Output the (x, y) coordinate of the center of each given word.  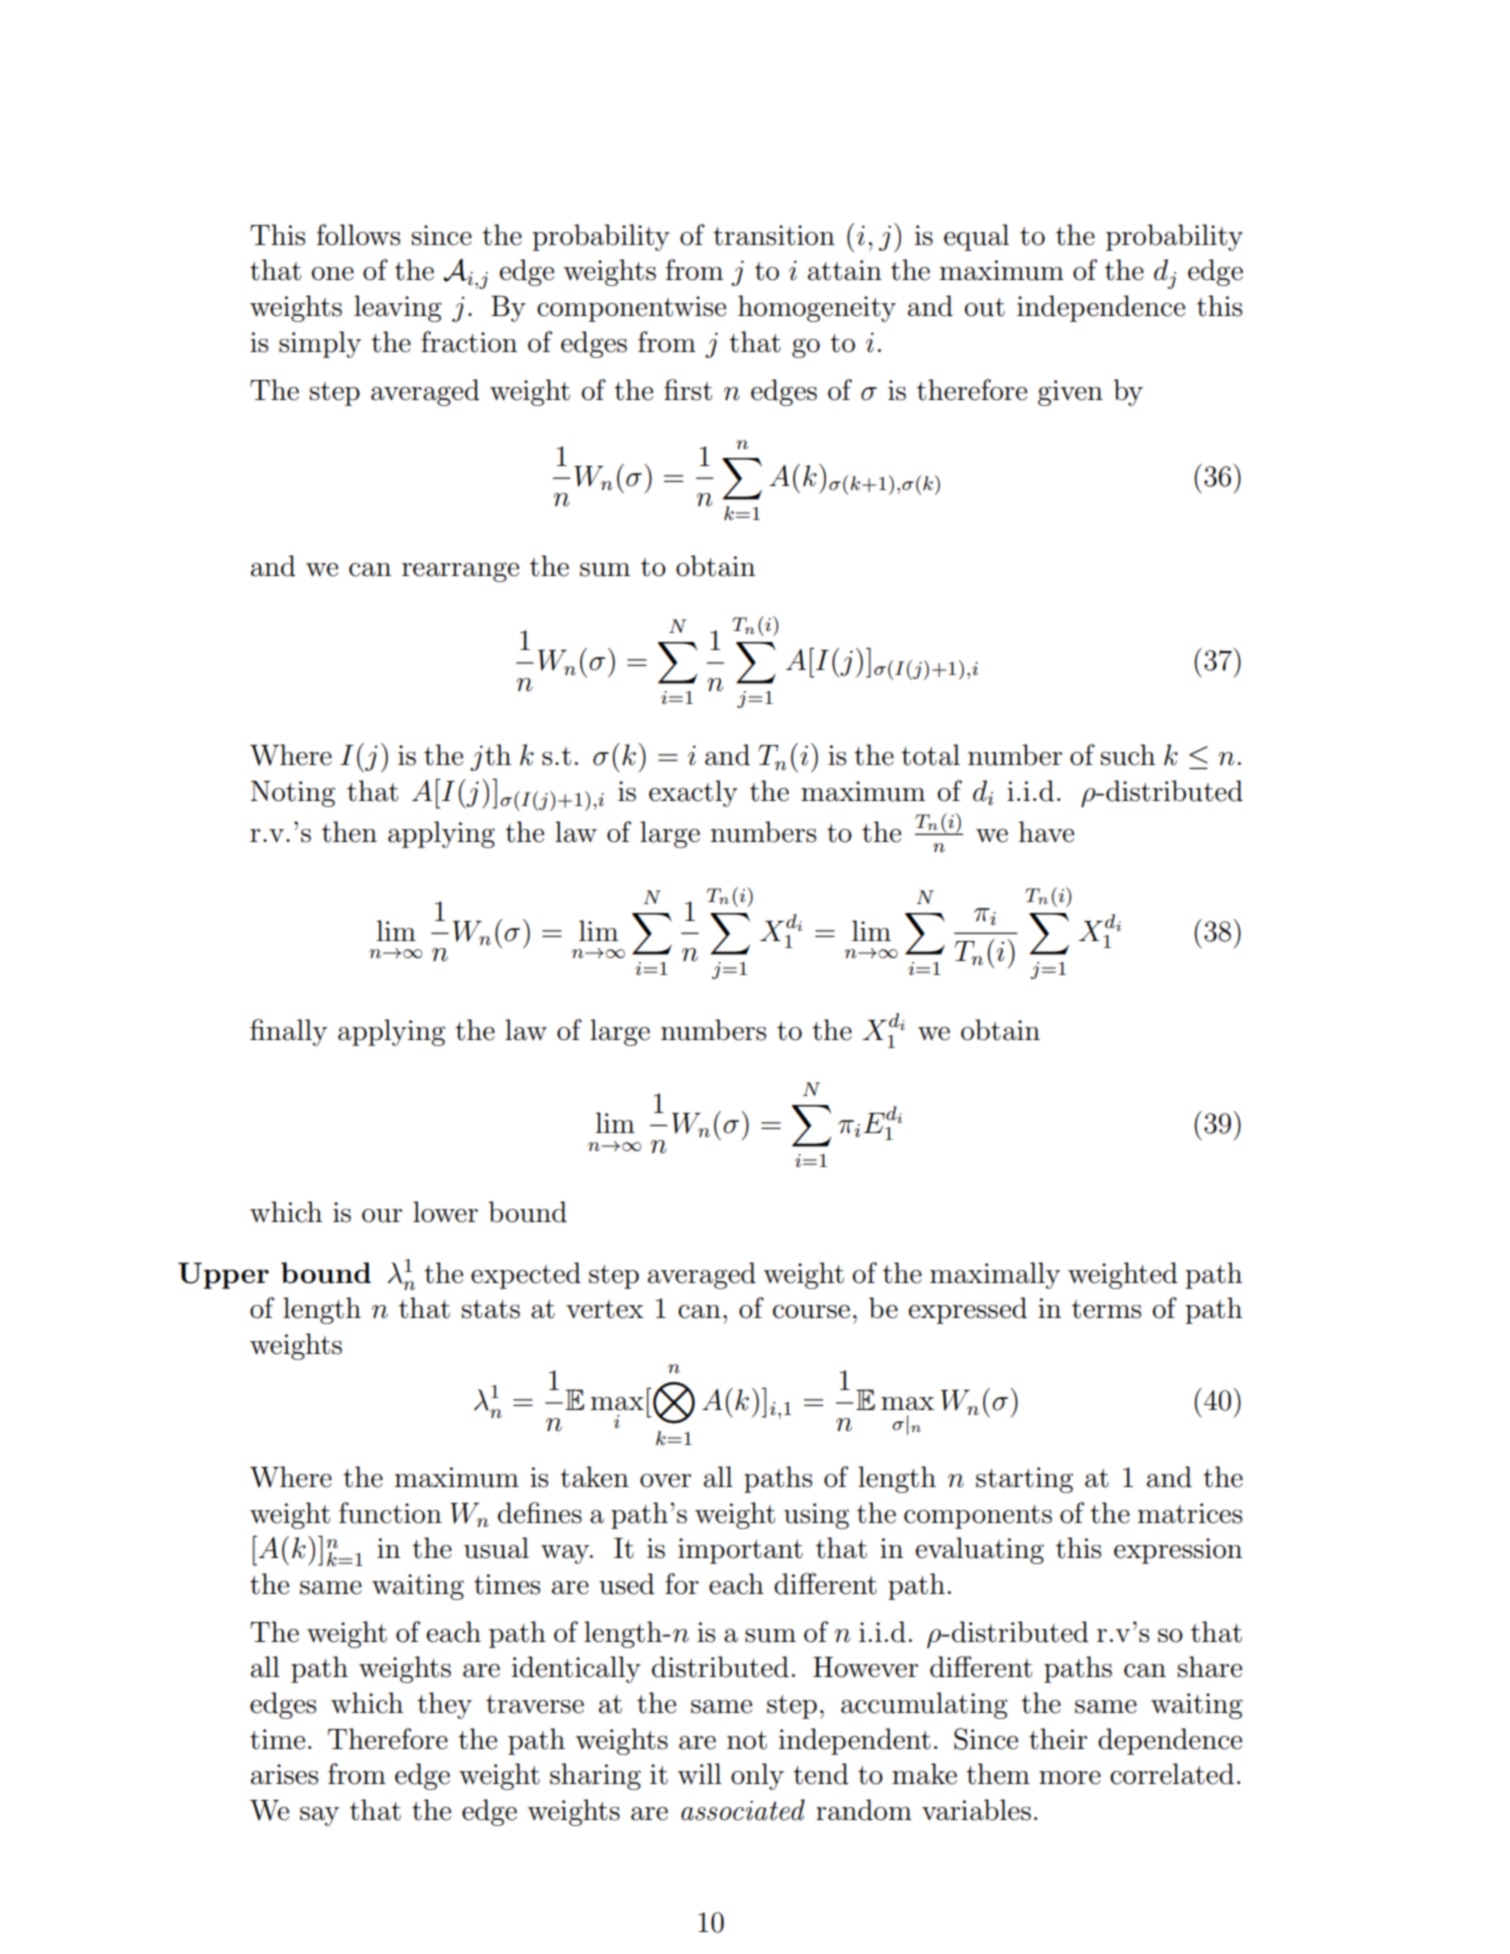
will (700, 1773)
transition (774, 235)
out (984, 307)
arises (284, 1774)
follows (358, 235)
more (1070, 1778)
